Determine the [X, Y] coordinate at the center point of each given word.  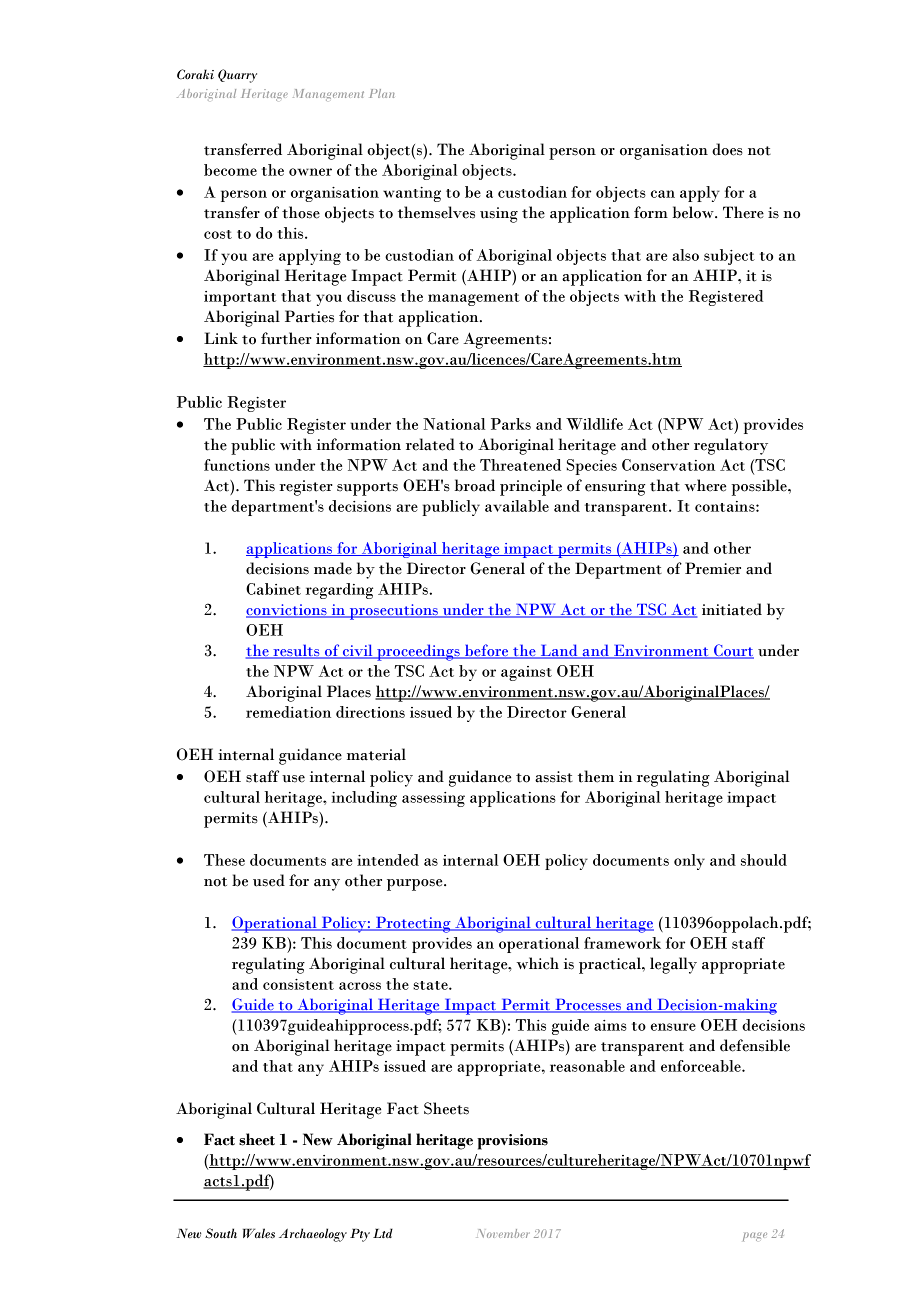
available [517, 506]
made [333, 568]
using [499, 215]
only [689, 862]
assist [554, 777]
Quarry [237, 76]
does [727, 149]
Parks [511, 424]
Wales [259, 1233]
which [538, 963]
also [685, 255]
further [286, 338]
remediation [288, 712]
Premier [713, 568]
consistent [298, 984]
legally [673, 965]
